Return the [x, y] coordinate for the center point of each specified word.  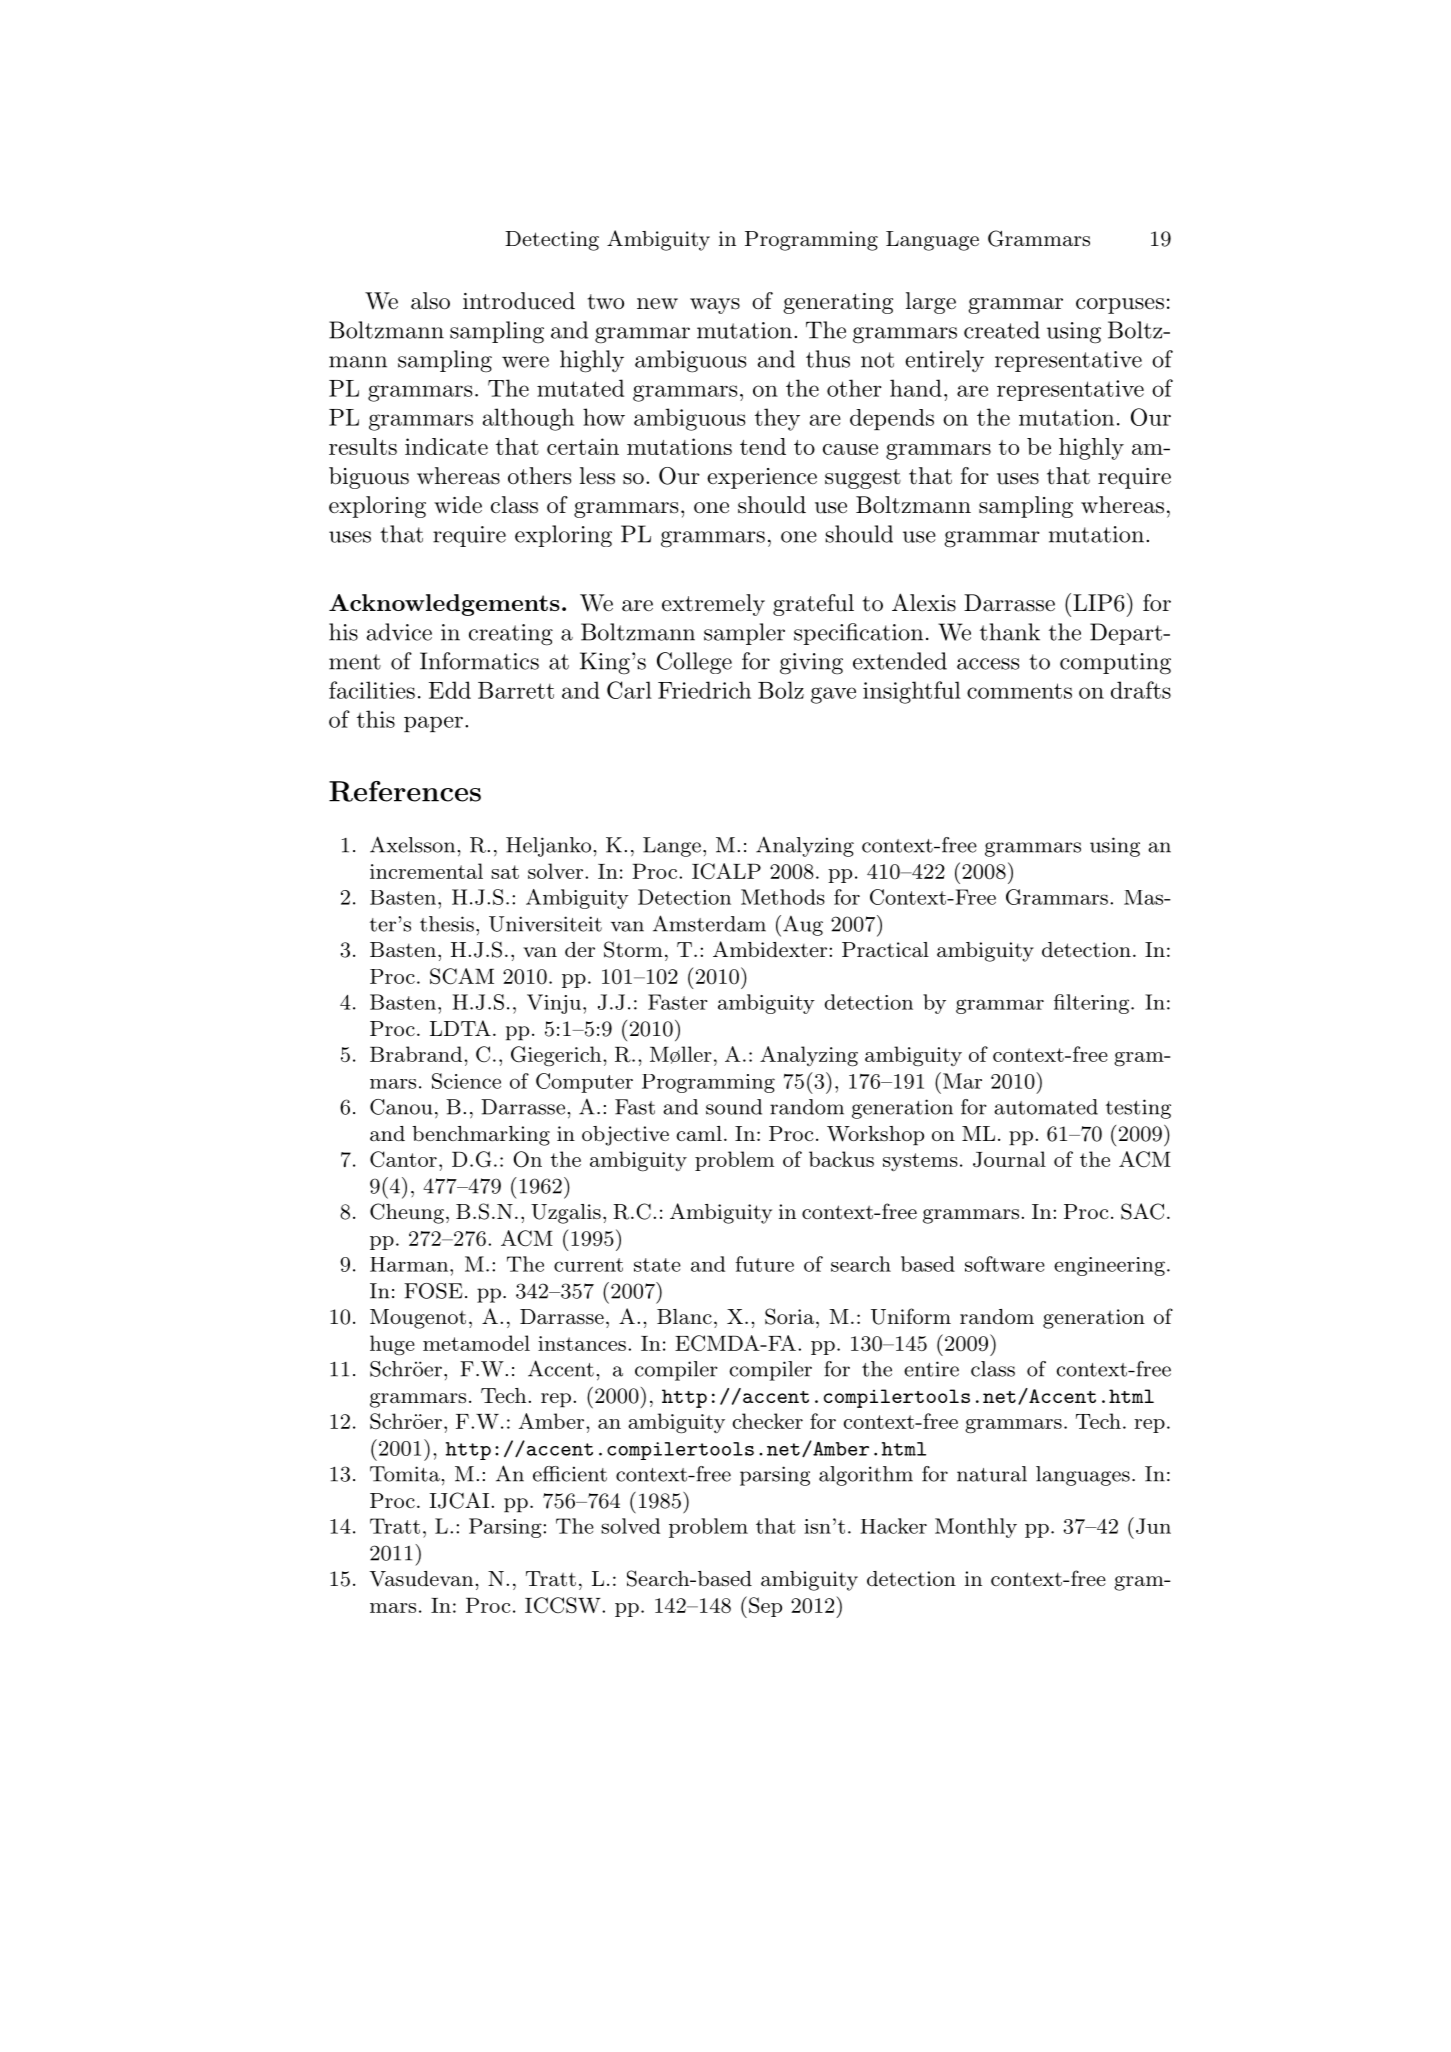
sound [734, 1107]
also [430, 301]
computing [1115, 664]
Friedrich [704, 690]
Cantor [403, 1159]
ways [715, 306]
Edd [450, 690]
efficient [570, 1474]
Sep [764, 1607]
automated [1046, 1107]
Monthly [976, 1528]
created [1002, 330]
